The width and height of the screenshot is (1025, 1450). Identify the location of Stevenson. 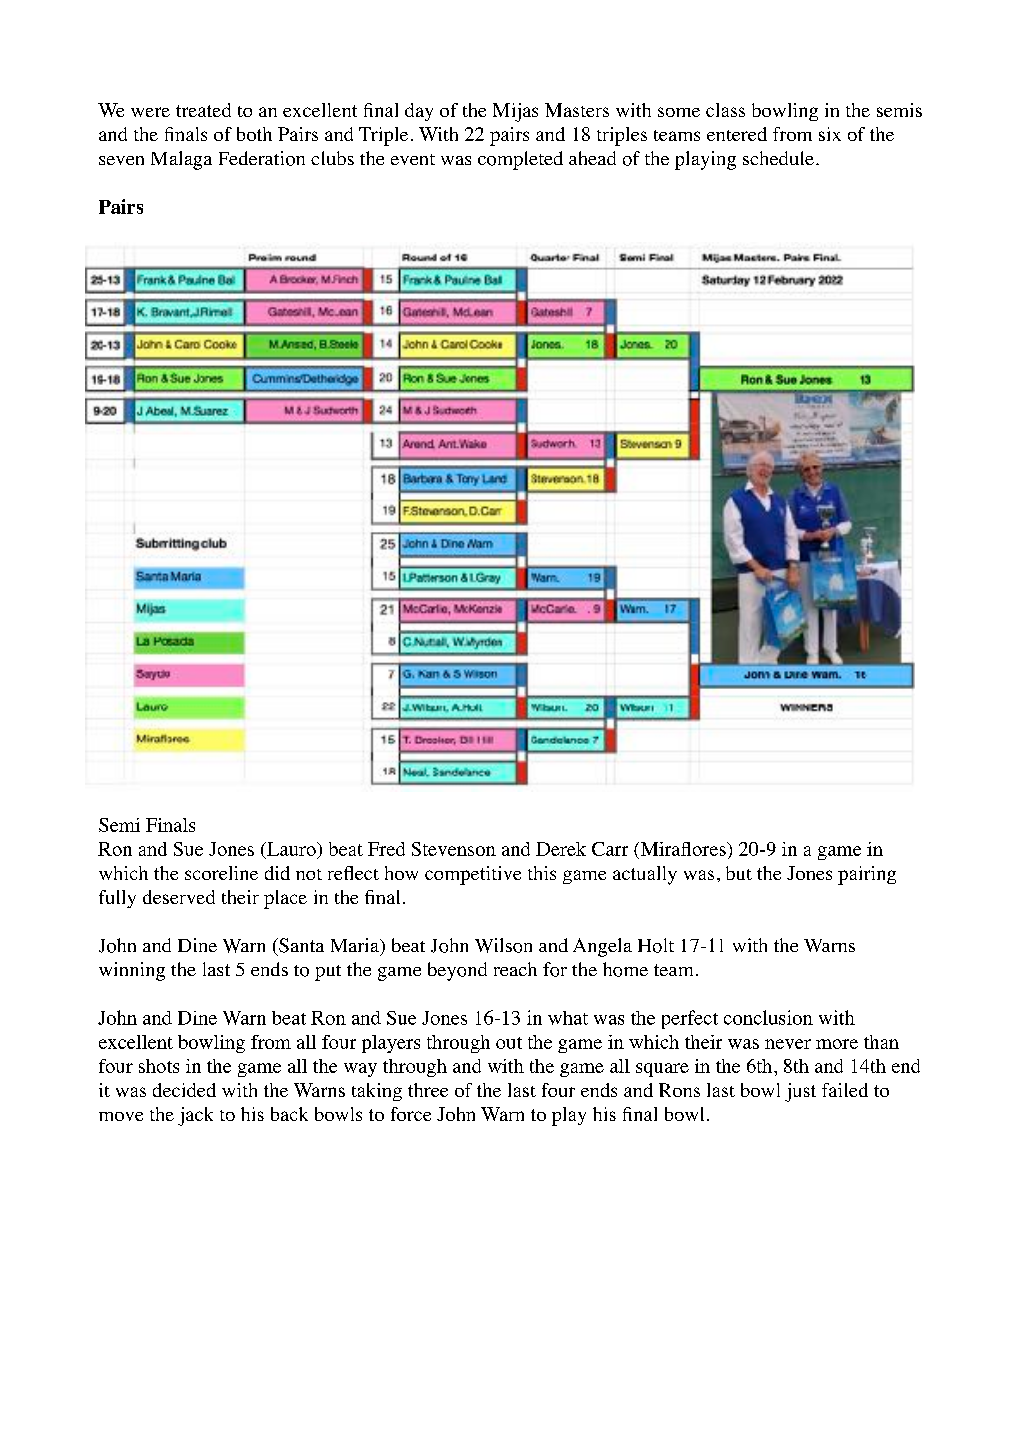
(454, 849).
